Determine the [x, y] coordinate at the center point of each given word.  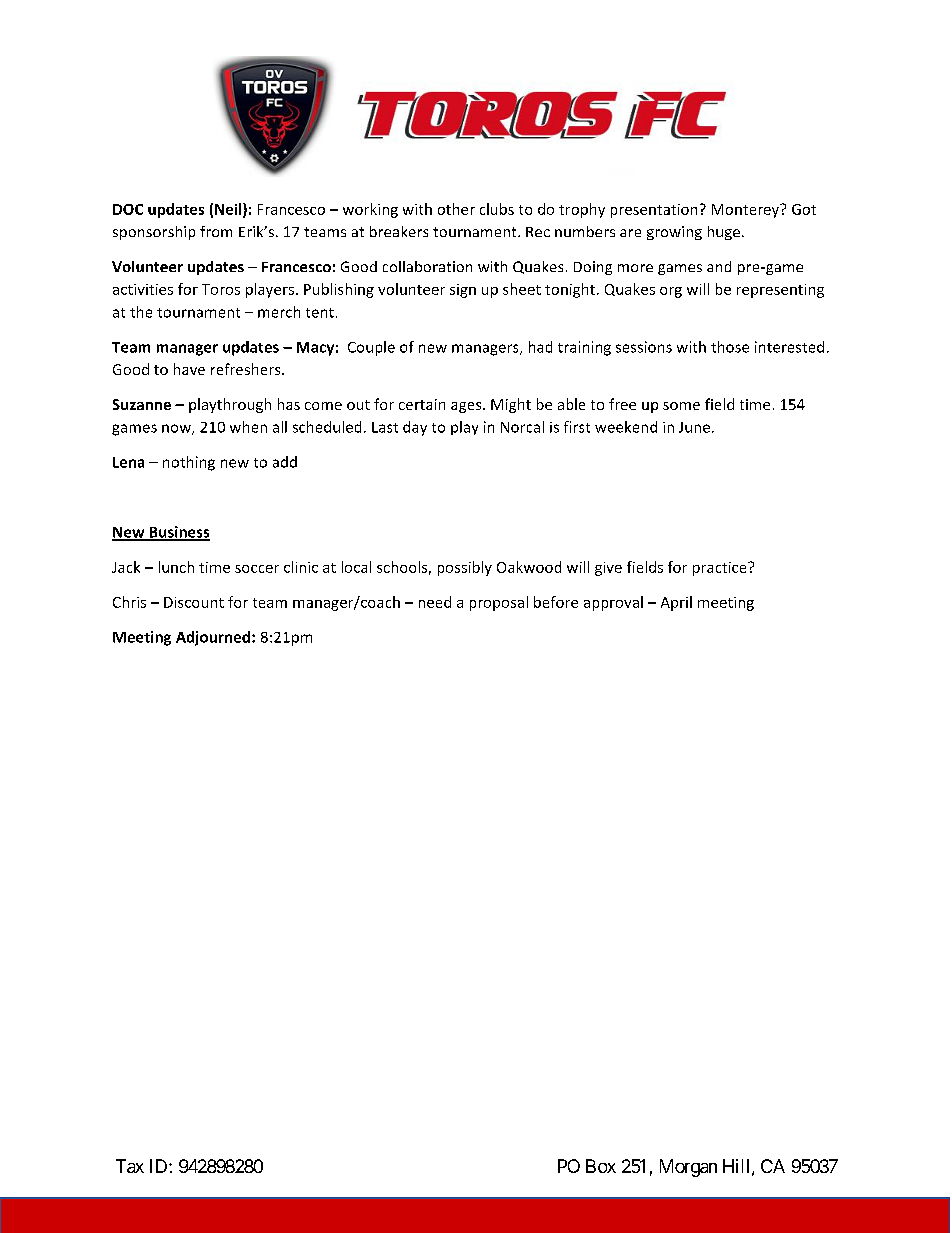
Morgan [688, 1168]
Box [601, 1166]
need [435, 602]
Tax [130, 1166]
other [456, 209]
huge [724, 233]
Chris [129, 602]
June [694, 427]
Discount [194, 602]
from [216, 231]
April [676, 603]
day [415, 428]
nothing [189, 463]
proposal [499, 603]
